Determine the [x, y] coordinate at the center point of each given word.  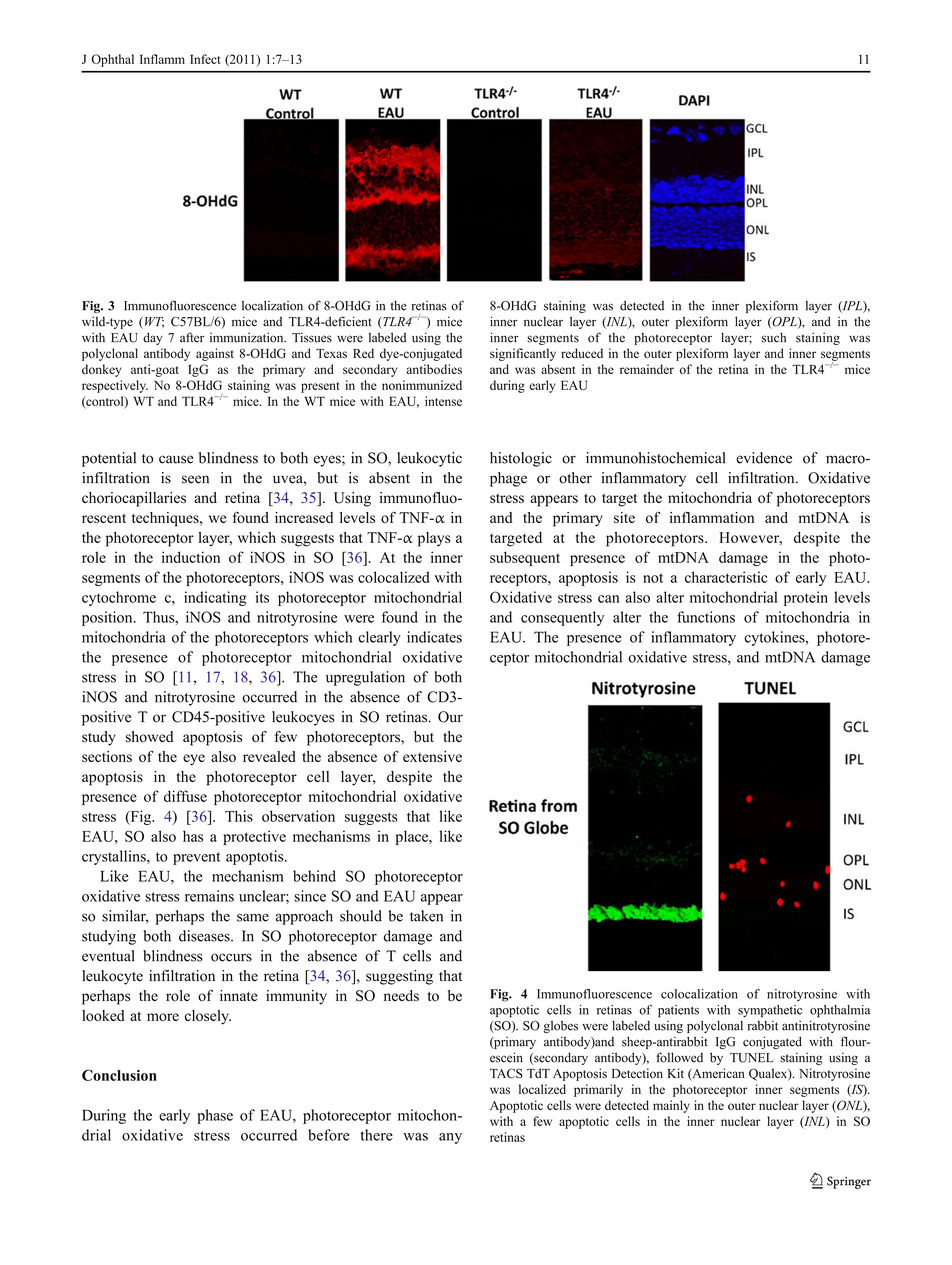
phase [215, 1116]
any [450, 1138]
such [774, 337]
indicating [215, 598]
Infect [205, 59]
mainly [671, 1106]
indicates [434, 637]
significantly [523, 354]
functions [706, 617]
